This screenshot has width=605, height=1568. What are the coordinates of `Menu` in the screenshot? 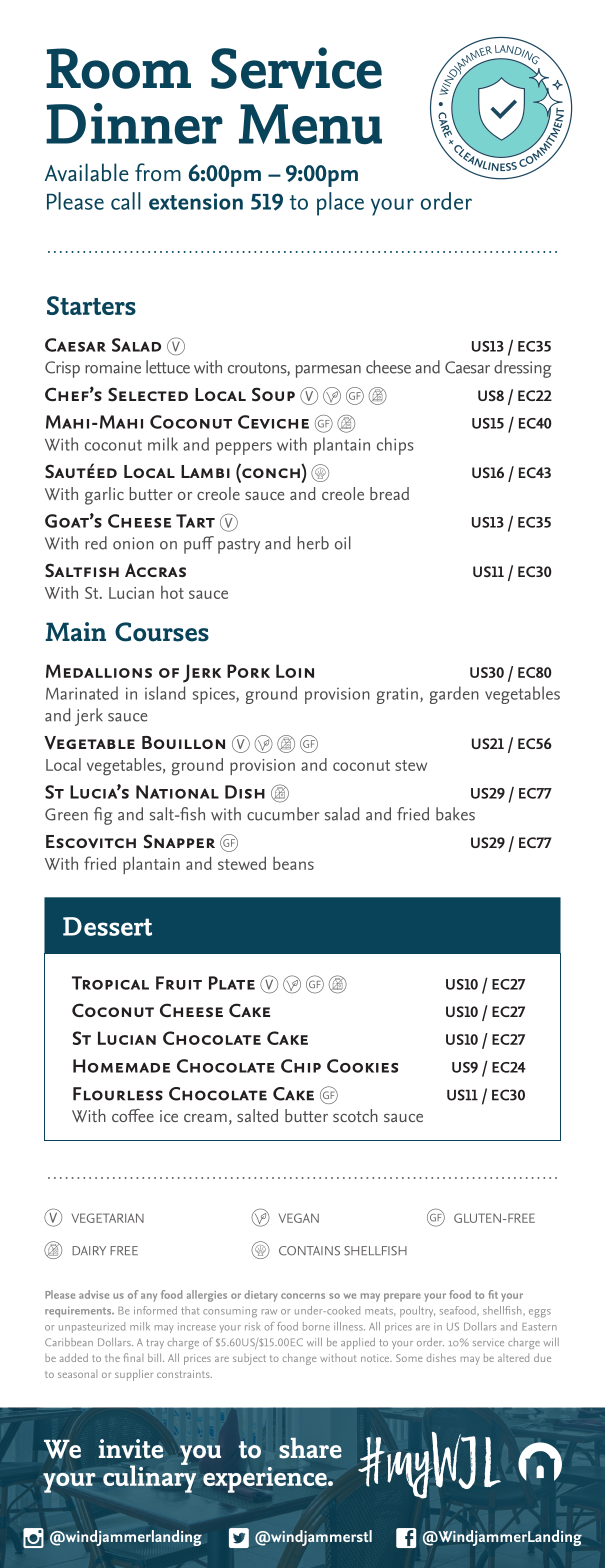 It's located at (310, 124).
